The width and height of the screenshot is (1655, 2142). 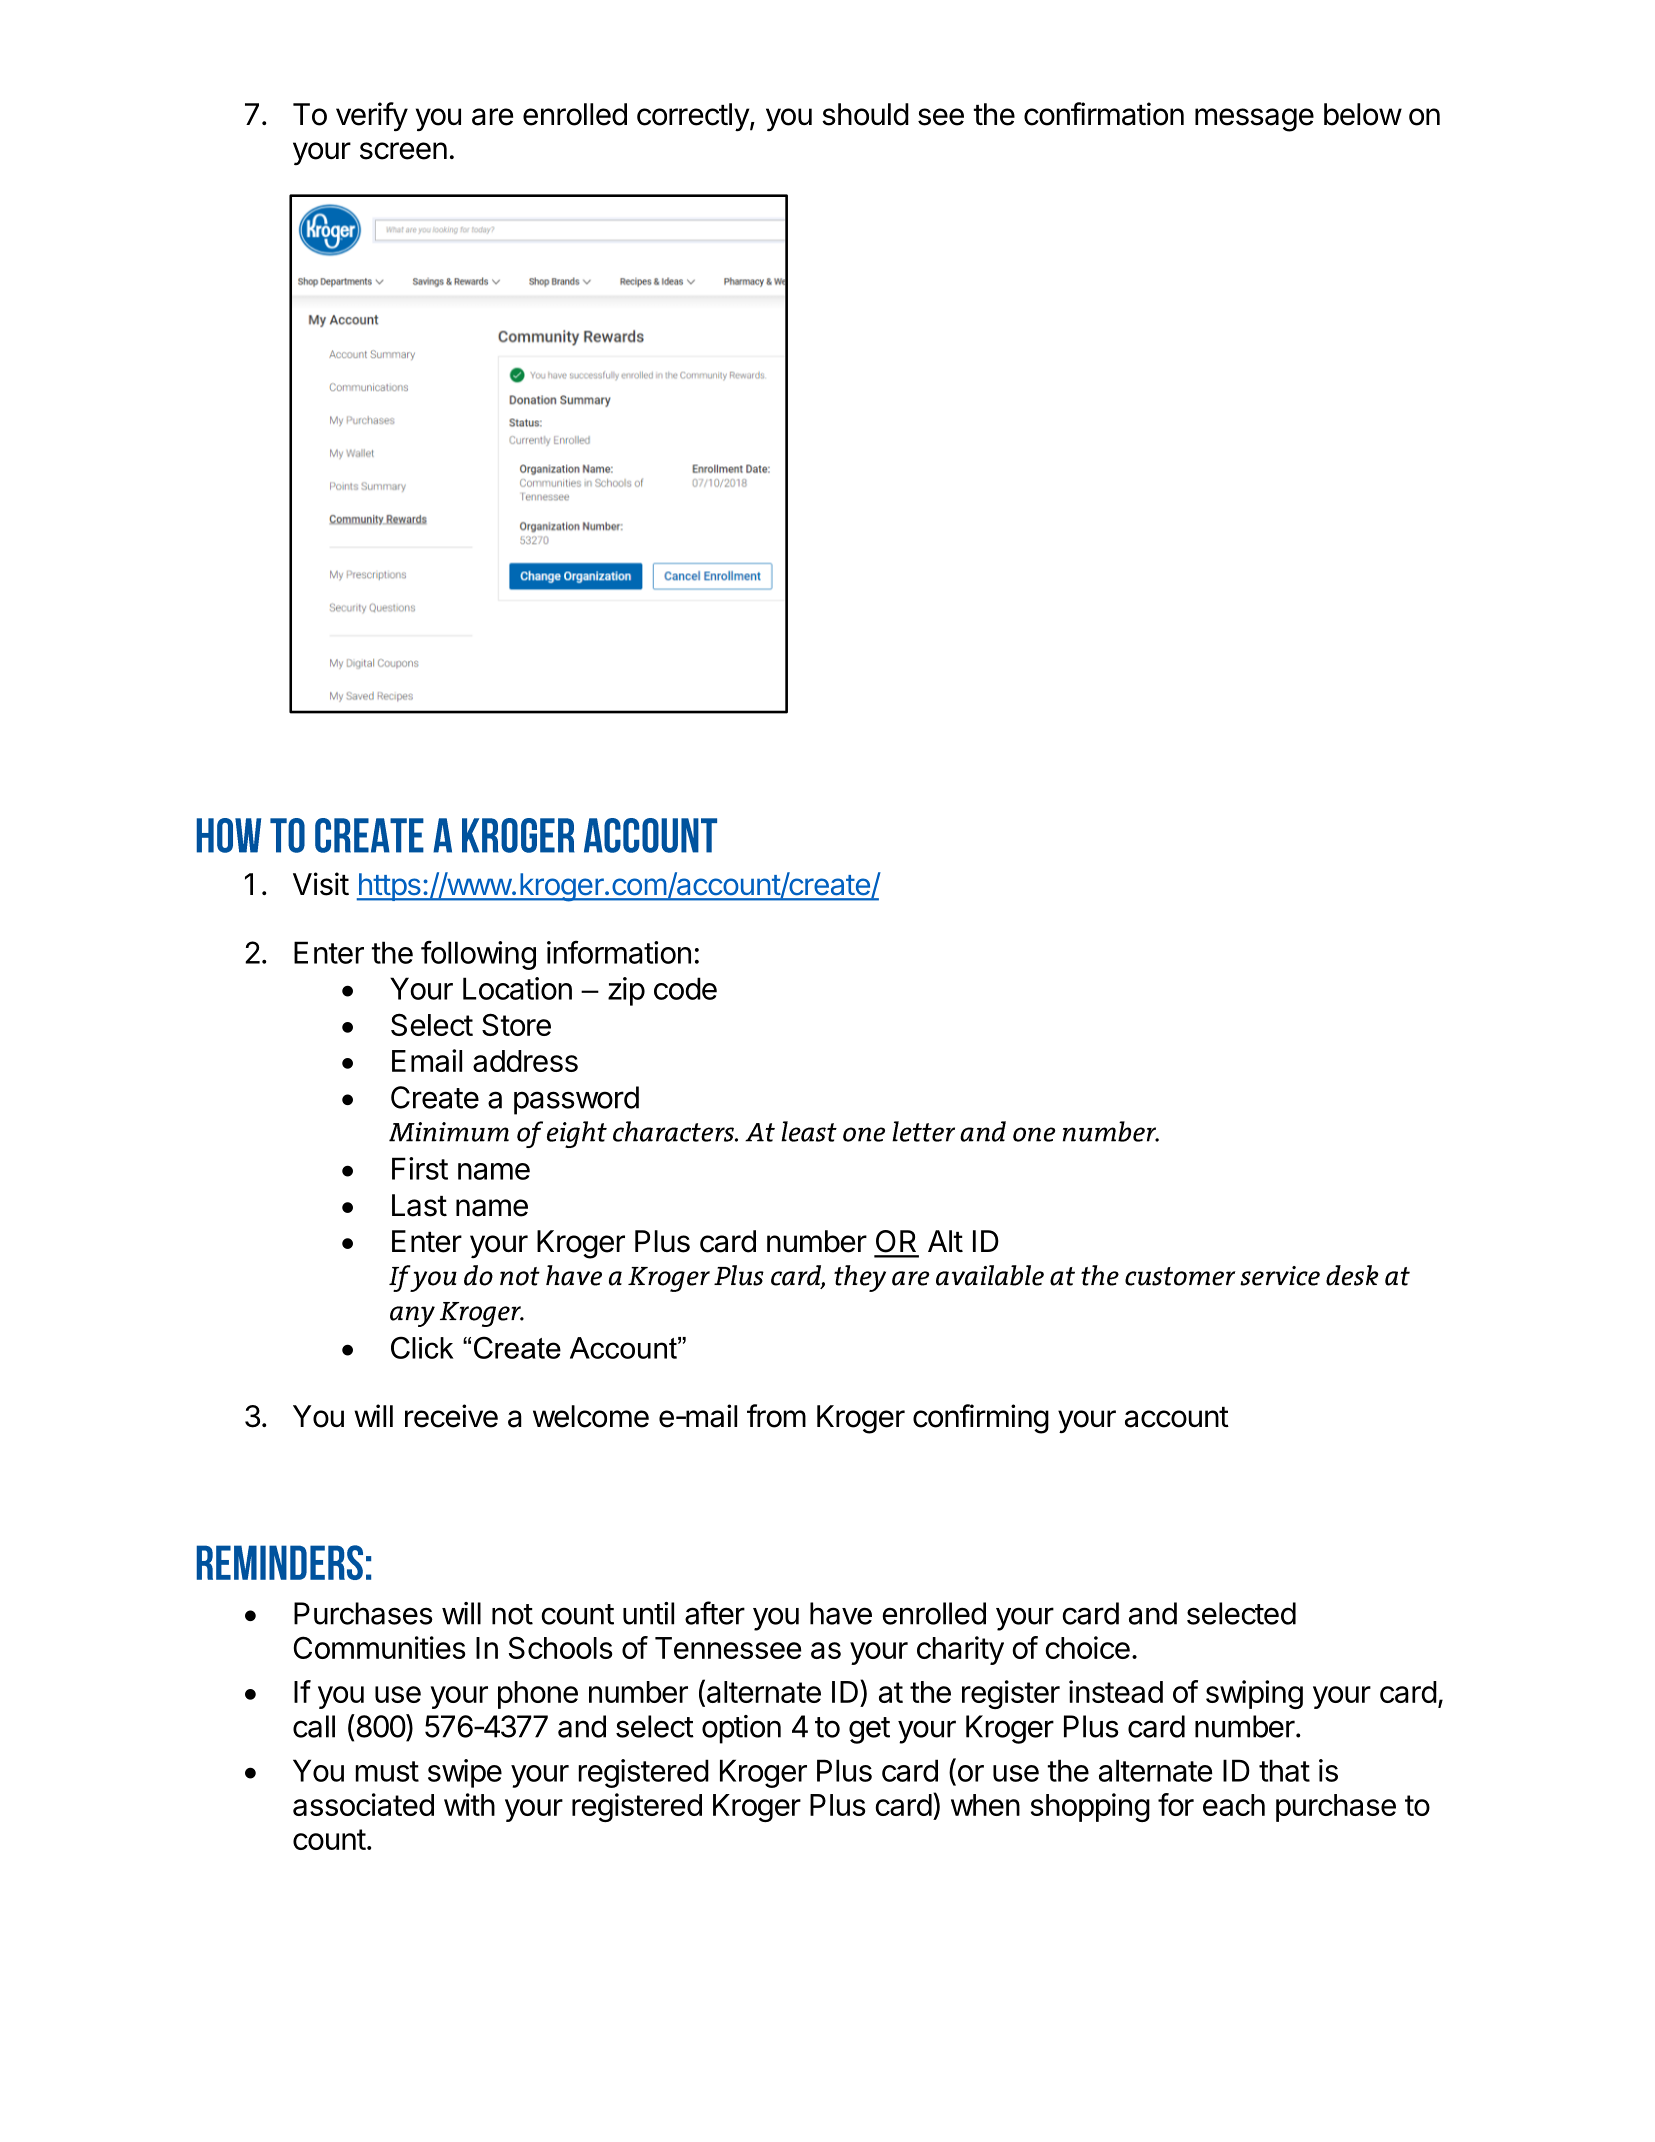 I want to click on swipe, so click(x=465, y=1773).
